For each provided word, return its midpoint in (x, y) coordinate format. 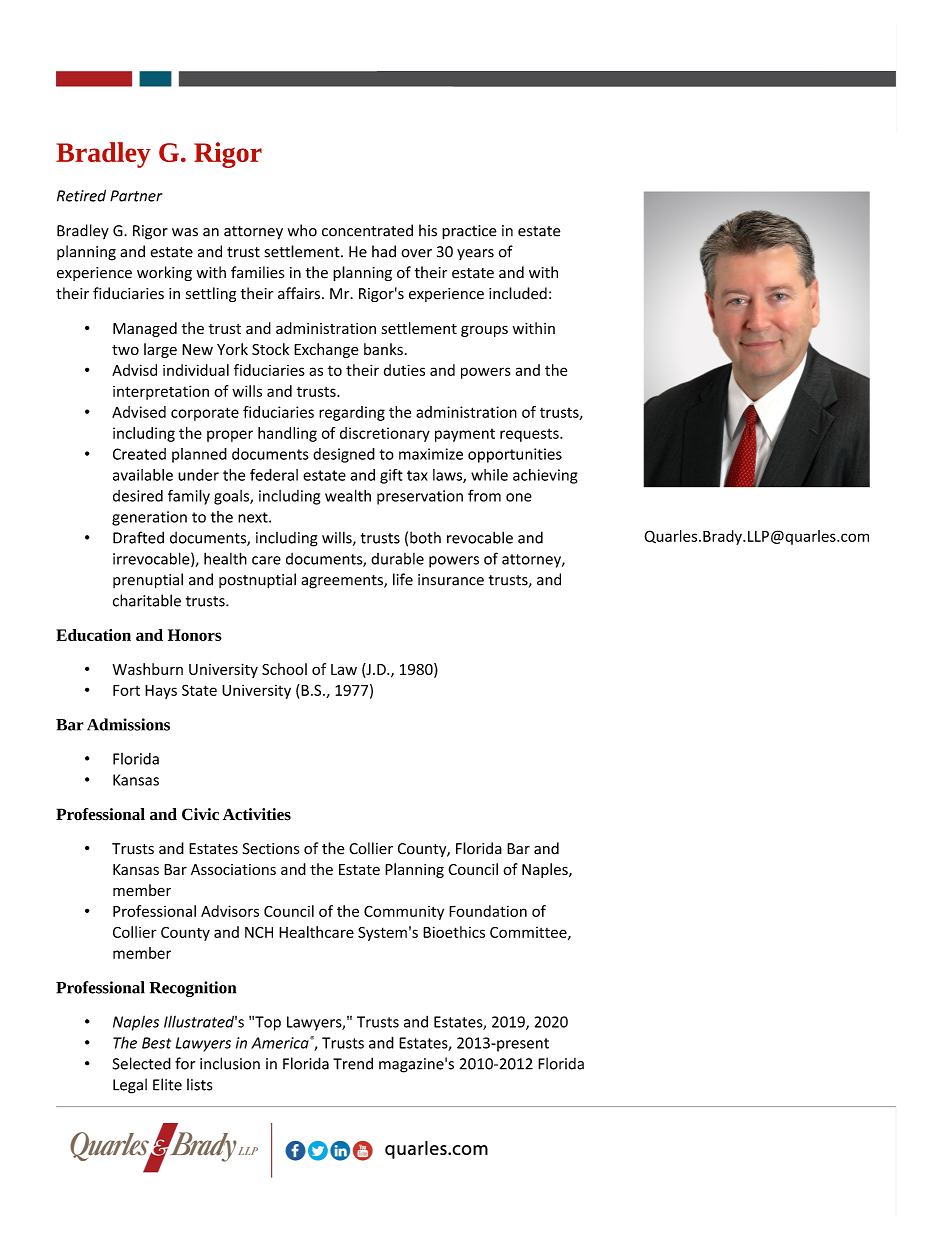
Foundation (488, 911)
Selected (142, 1063)
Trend (353, 1063)
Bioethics (454, 932)
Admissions (128, 724)
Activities (257, 814)
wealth (348, 495)
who (302, 230)
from (484, 495)
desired (138, 496)
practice (469, 232)
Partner (136, 196)
